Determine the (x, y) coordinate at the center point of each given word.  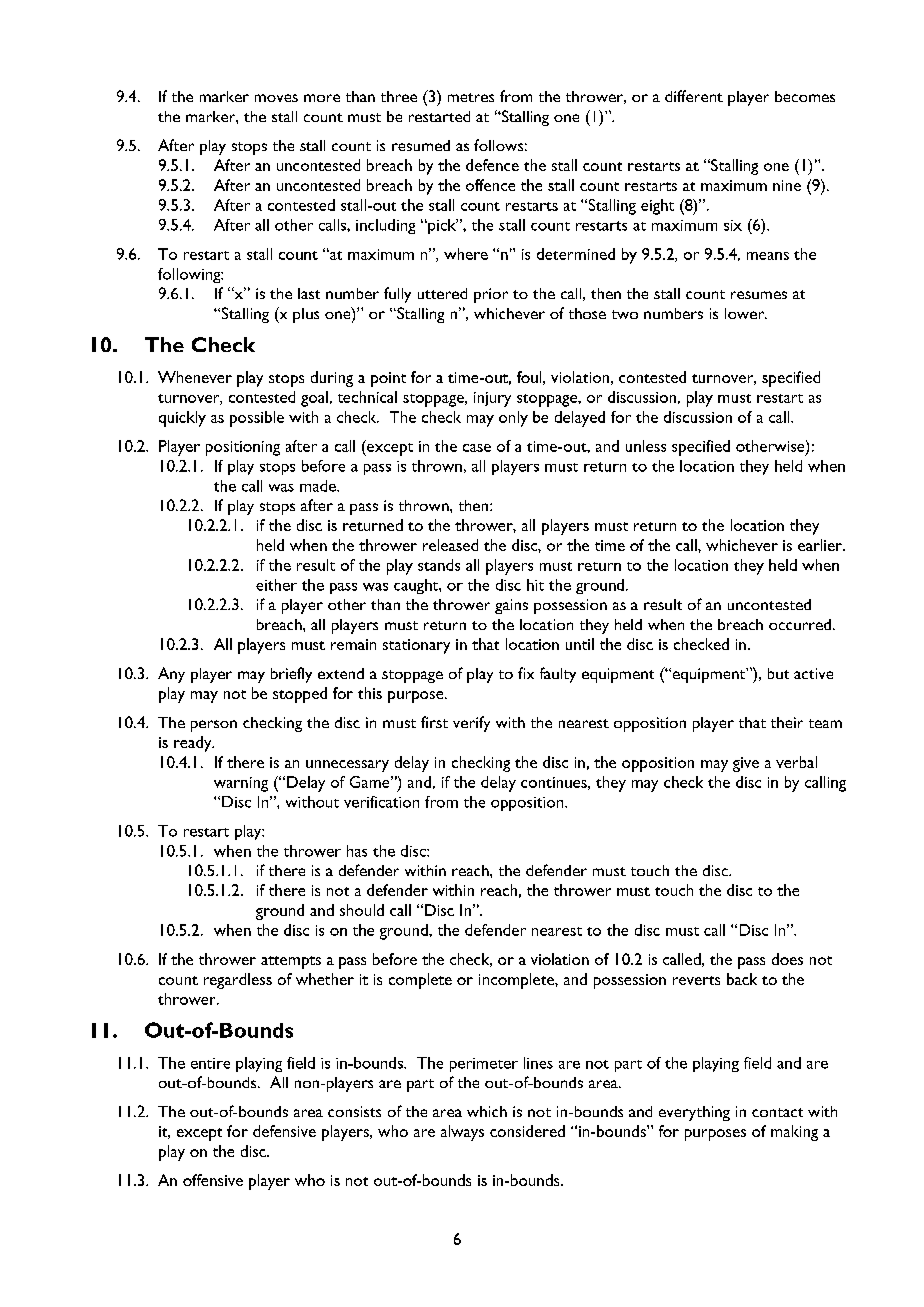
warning (241, 784)
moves (276, 98)
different (694, 96)
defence (492, 165)
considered (527, 1131)
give (746, 764)
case (477, 448)
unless (646, 446)
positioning (243, 448)
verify (471, 724)
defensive (284, 1131)
